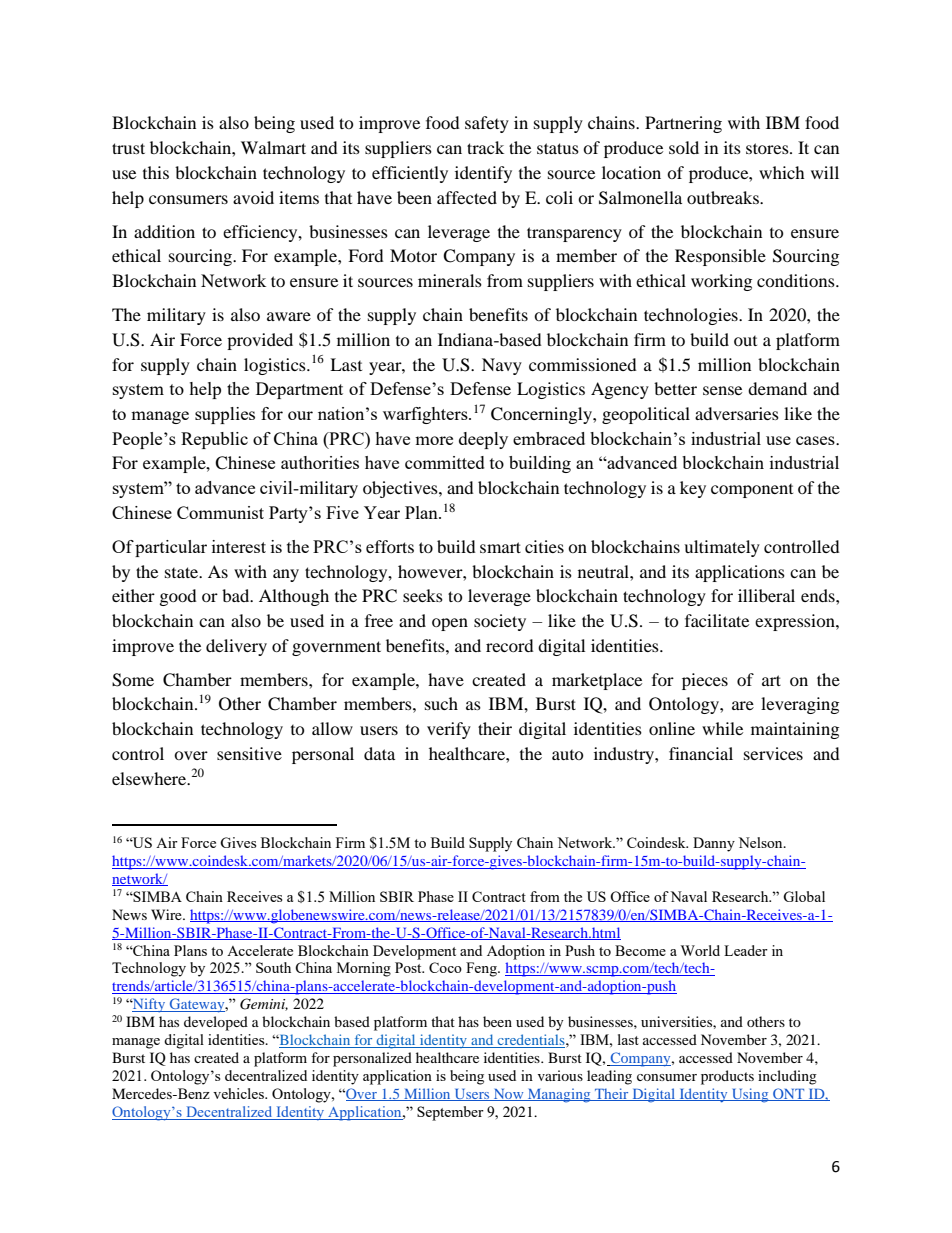 This image has width=952, height=1233. Describe the element at coordinates (485, 147) in the image. I see `track` at that location.
